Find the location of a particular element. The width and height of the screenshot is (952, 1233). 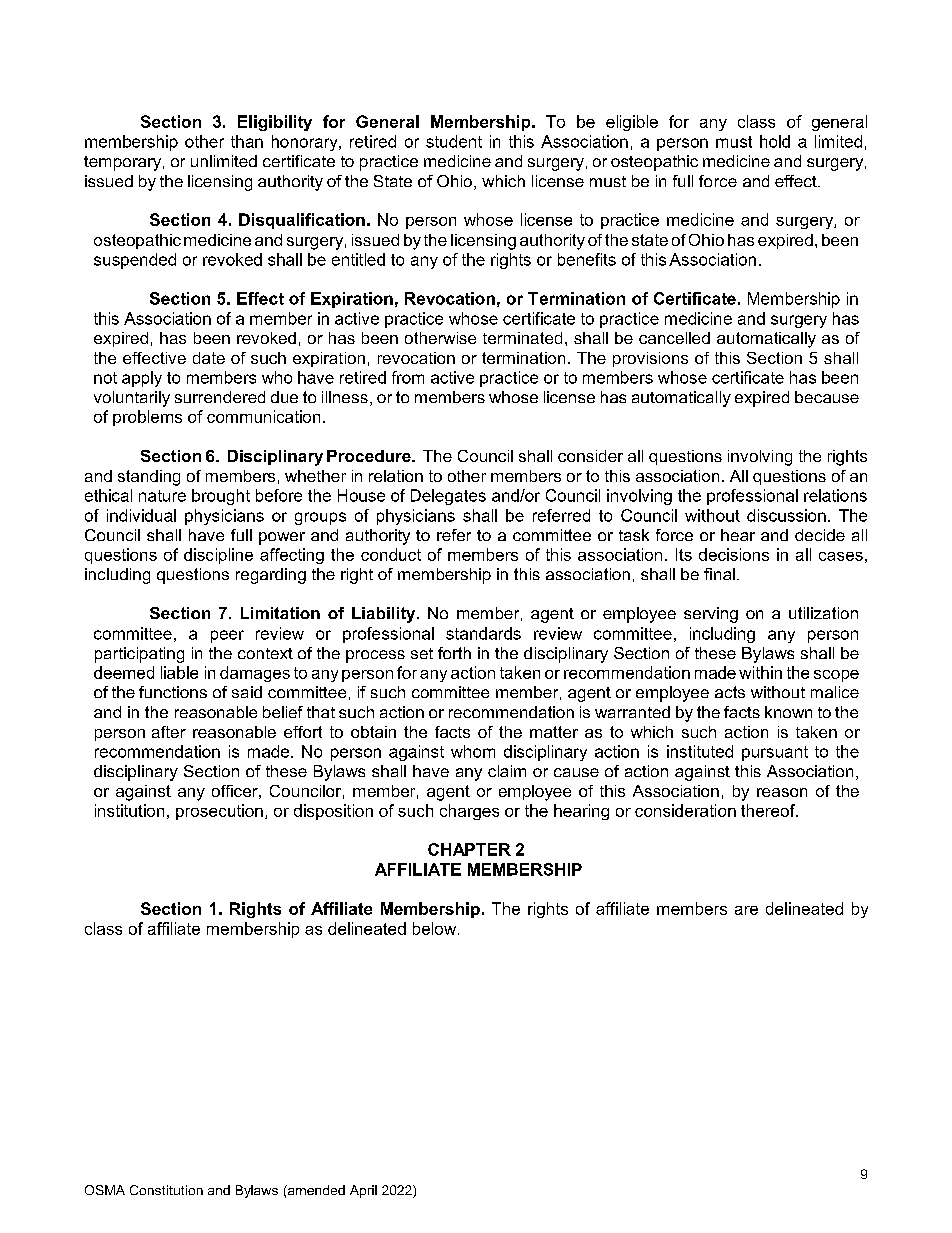

charges is located at coordinates (469, 812).
